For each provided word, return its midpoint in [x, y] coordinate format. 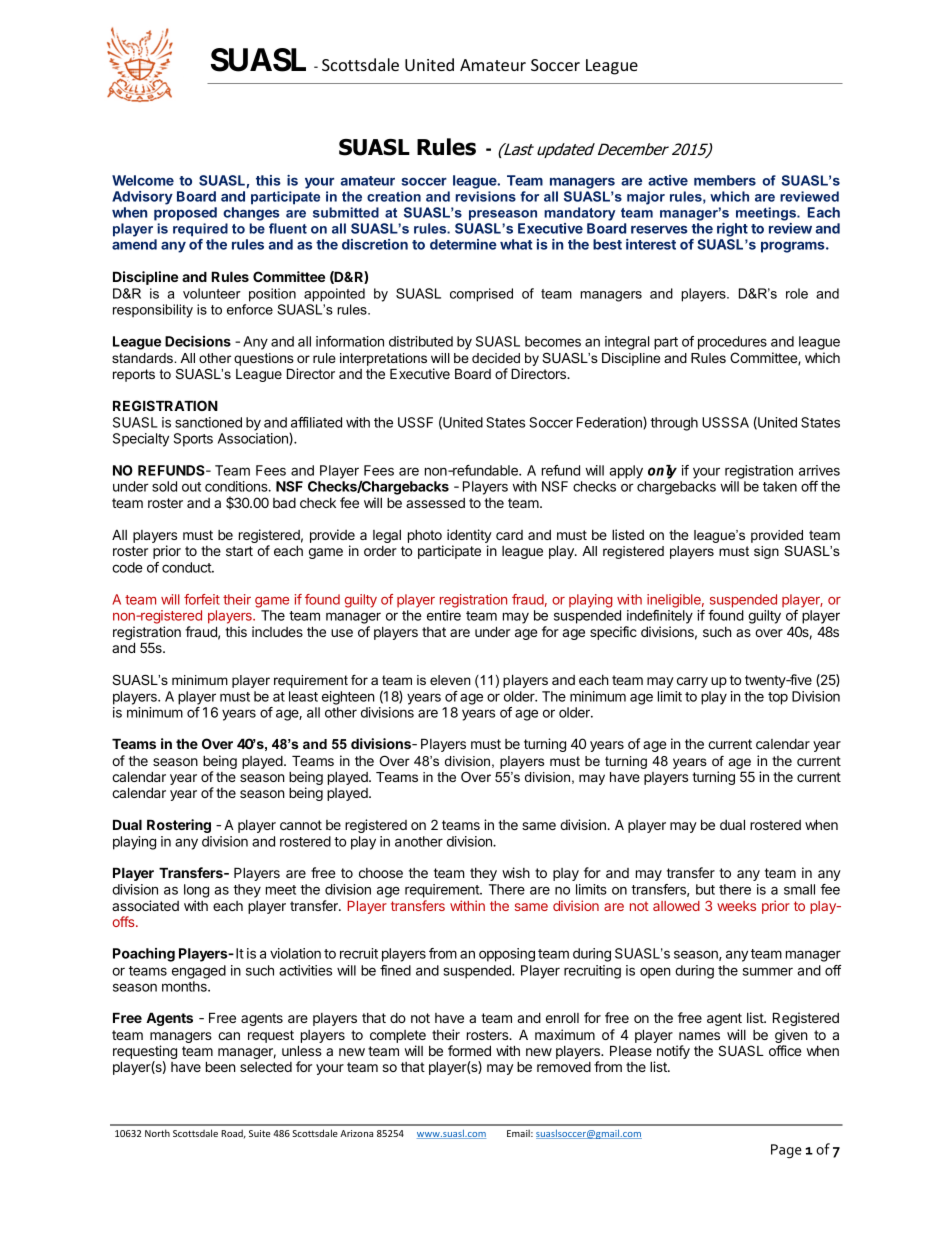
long [196, 891]
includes [277, 631]
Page [786, 1151]
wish [516, 872]
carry [692, 682]
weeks [736, 906]
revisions [486, 196]
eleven [450, 680]
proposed [185, 214]
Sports [193, 440]
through [674, 424]
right [732, 230]
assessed [435, 503]
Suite [259, 1133]
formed [469, 1050]
